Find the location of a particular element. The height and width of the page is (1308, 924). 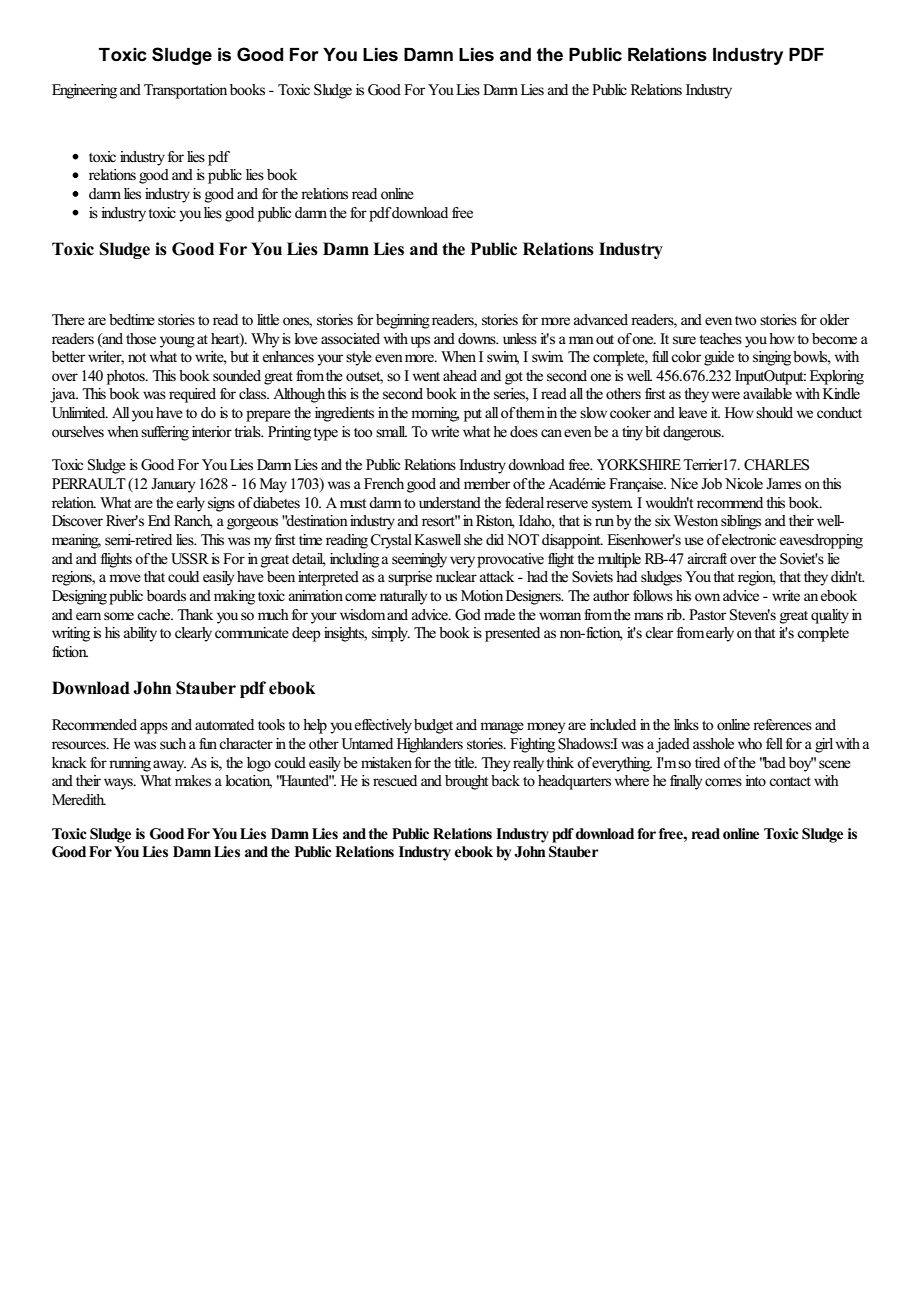

brought is located at coordinates (466, 782).
